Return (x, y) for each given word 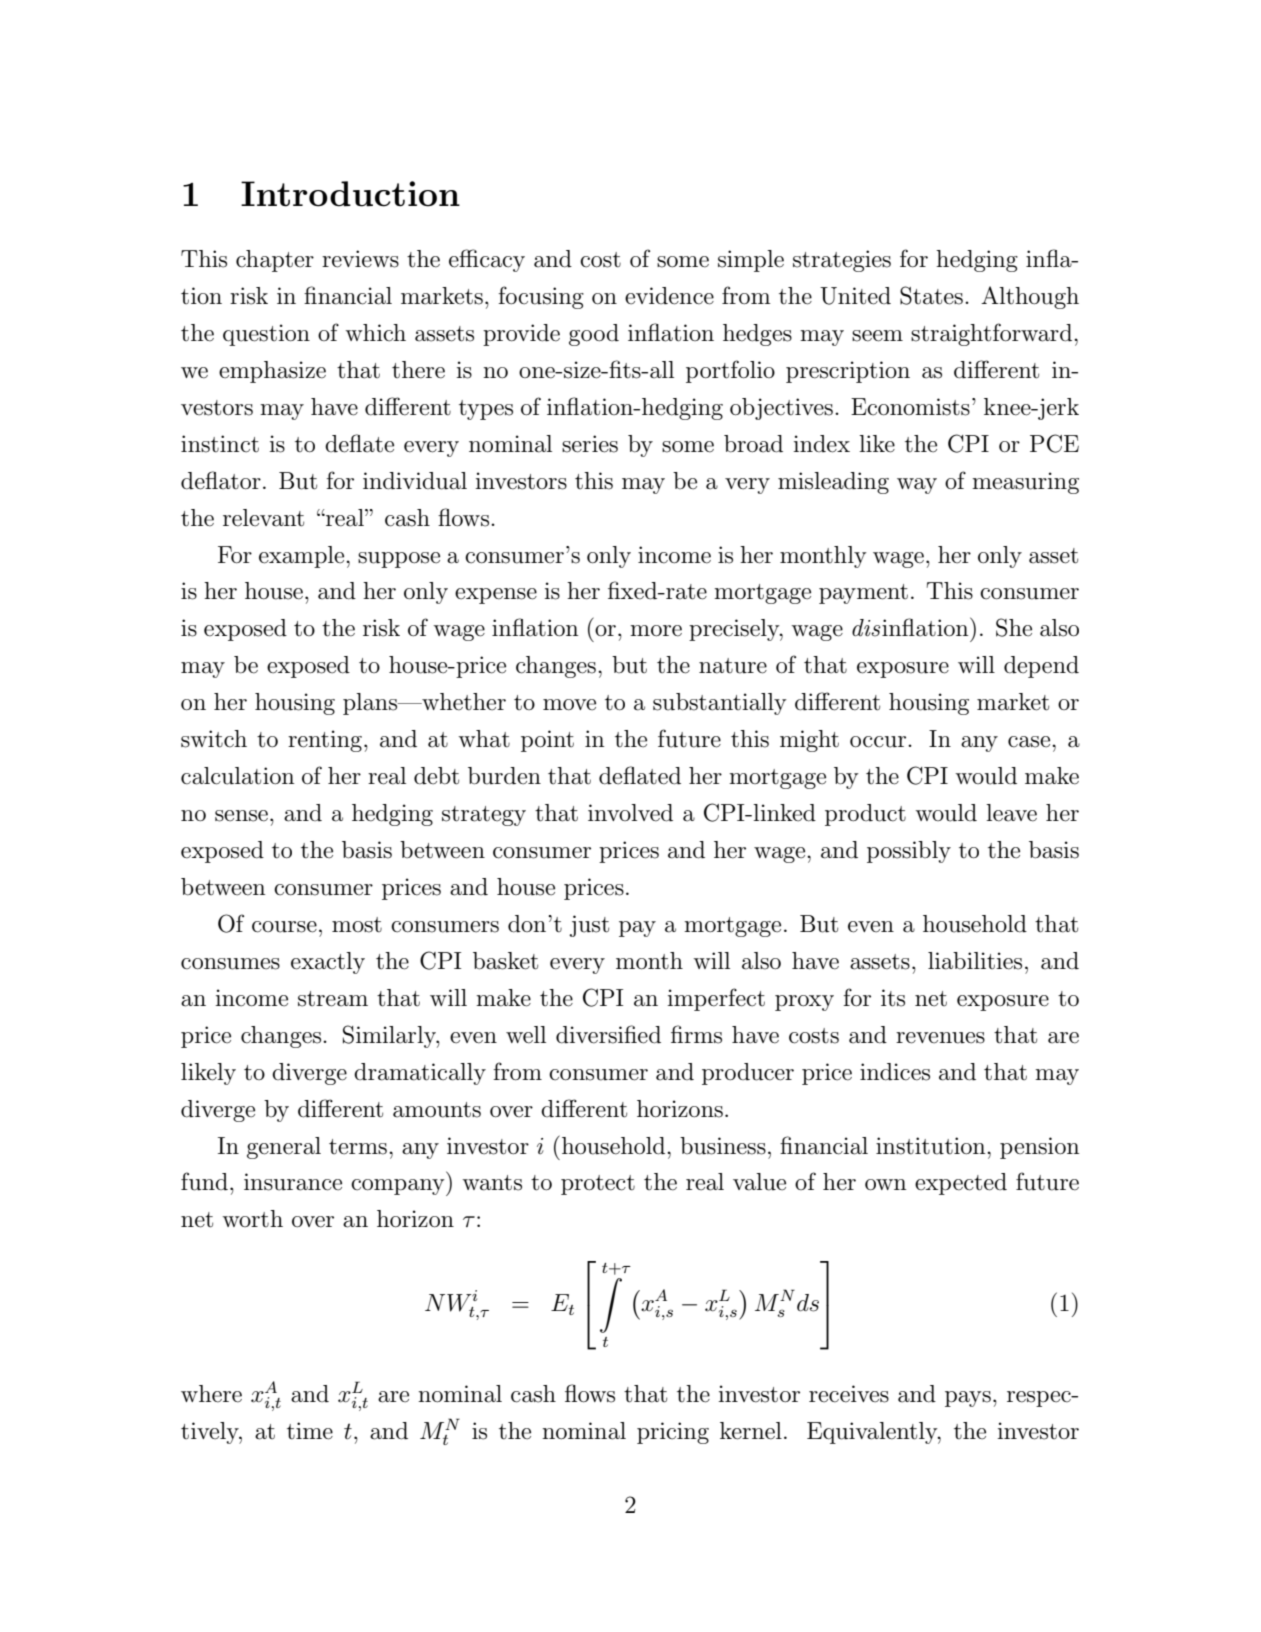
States (931, 295)
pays (968, 1399)
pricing (673, 1433)
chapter (275, 261)
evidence (669, 296)
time (310, 1431)
